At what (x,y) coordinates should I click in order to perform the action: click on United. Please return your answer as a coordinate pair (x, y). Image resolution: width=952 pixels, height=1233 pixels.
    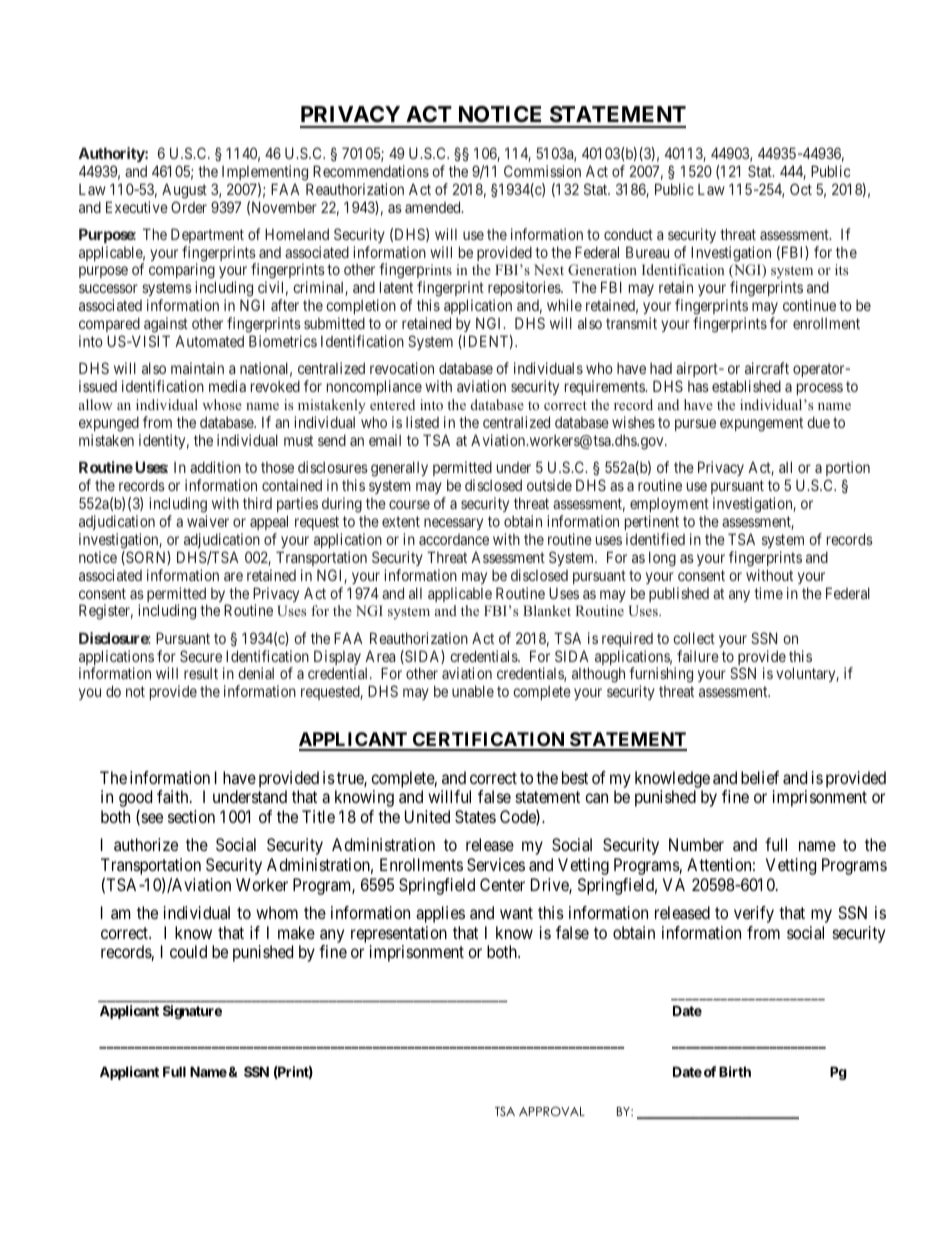
    Looking at the image, I should click on (427, 816).
